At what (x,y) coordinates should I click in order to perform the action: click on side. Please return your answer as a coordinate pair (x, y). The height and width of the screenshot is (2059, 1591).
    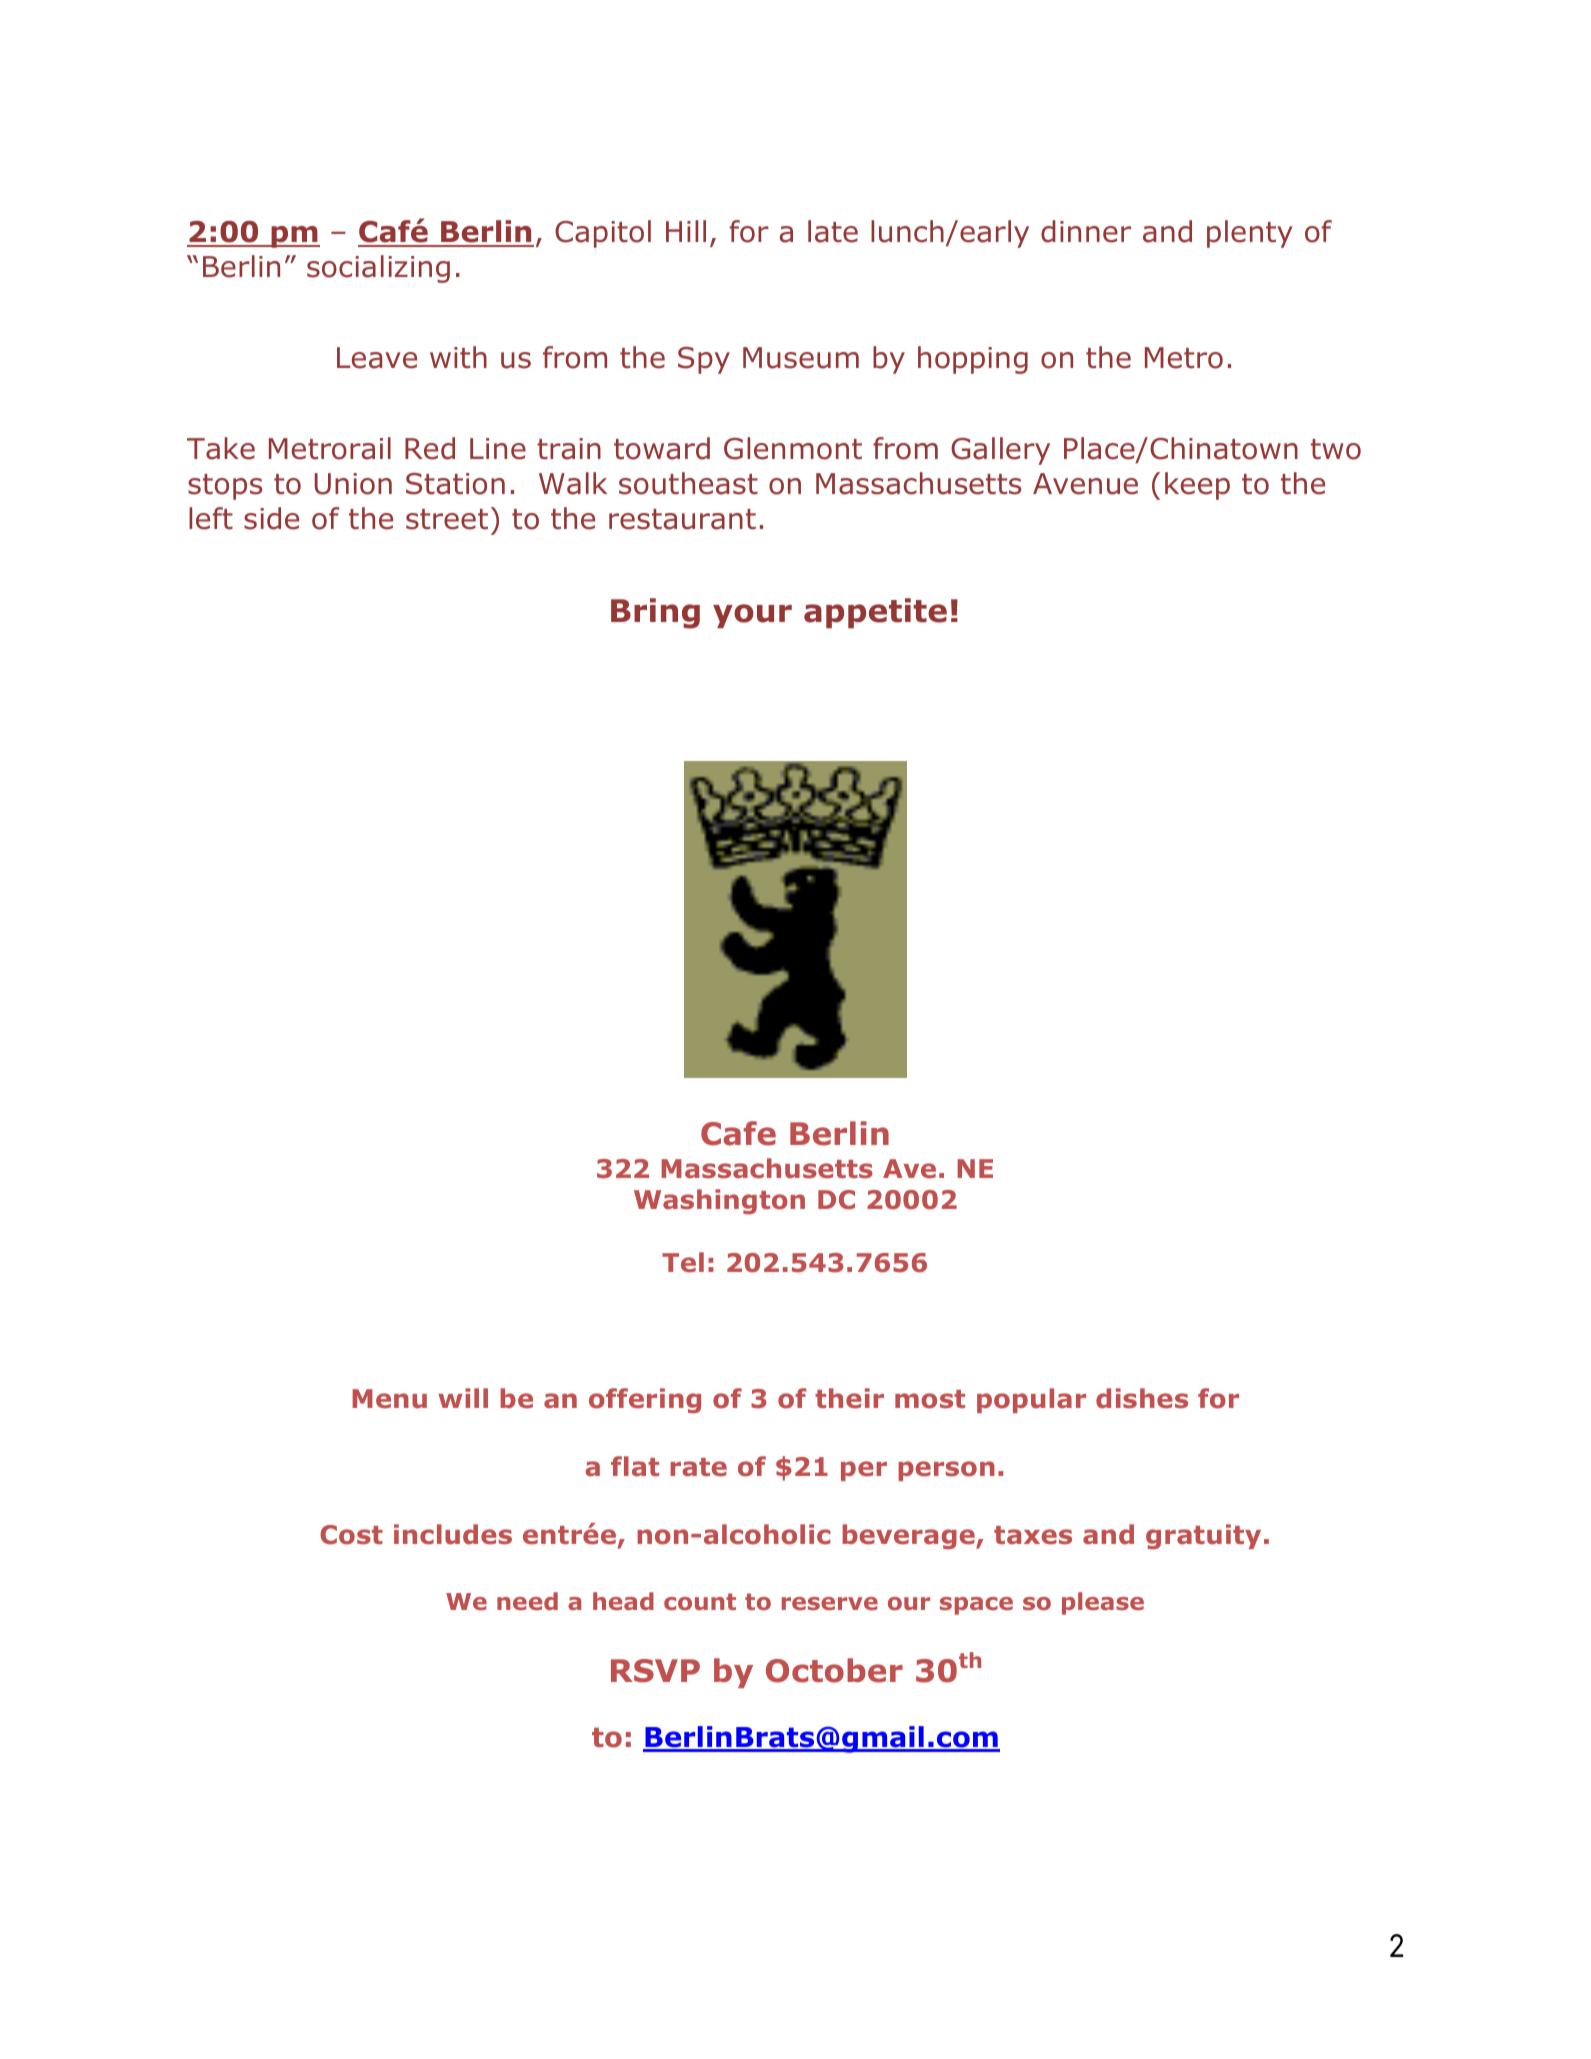
    Looking at the image, I should click on (271, 518).
